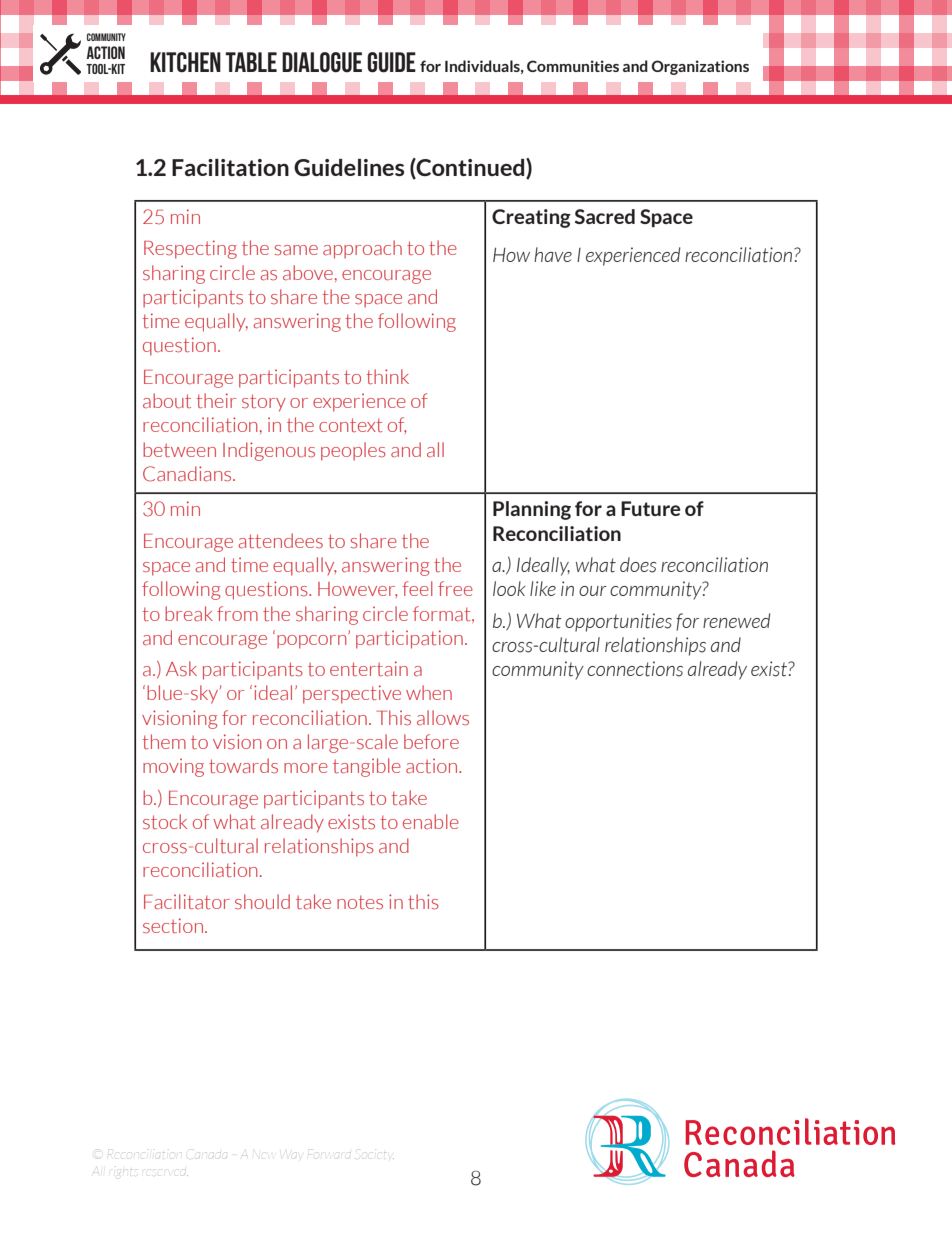 The height and width of the screenshot is (1233, 952). Describe the element at coordinates (650, 508) in the screenshot. I see `Future` at that location.
